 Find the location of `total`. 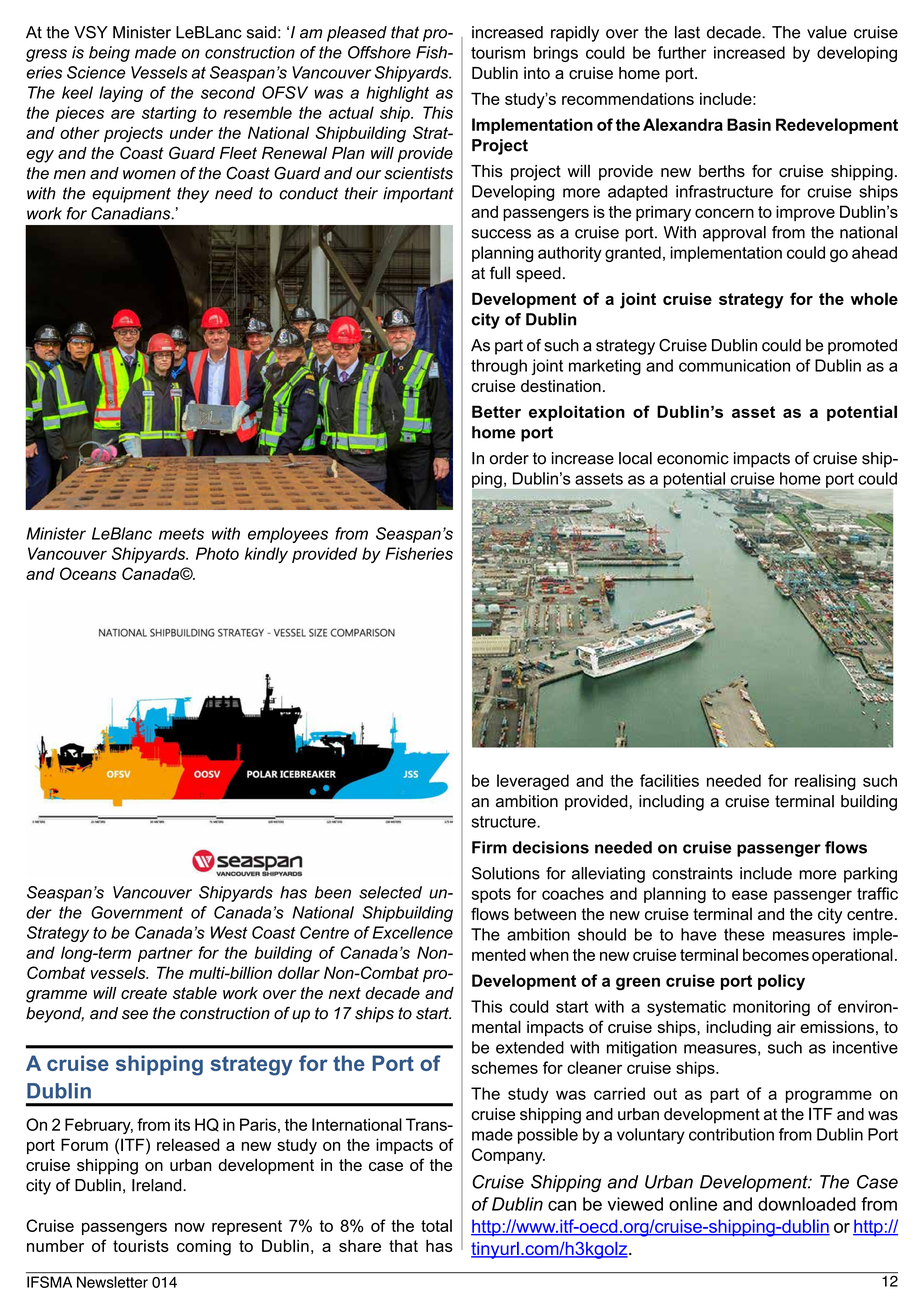

total is located at coordinates (436, 1225).
